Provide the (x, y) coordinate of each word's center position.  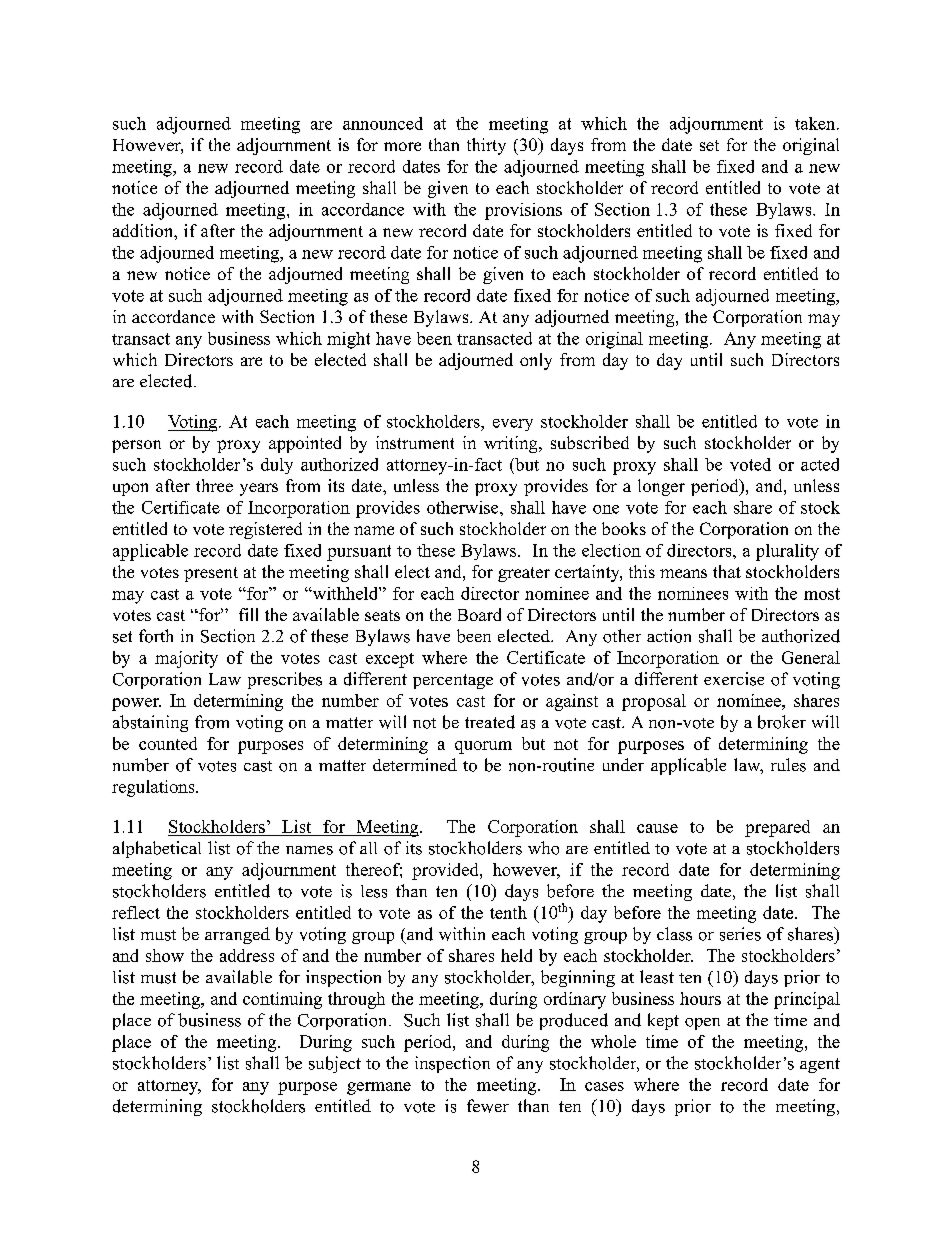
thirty (486, 146)
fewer (488, 1106)
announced (383, 123)
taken (816, 123)
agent (820, 1065)
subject (335, 1064)
